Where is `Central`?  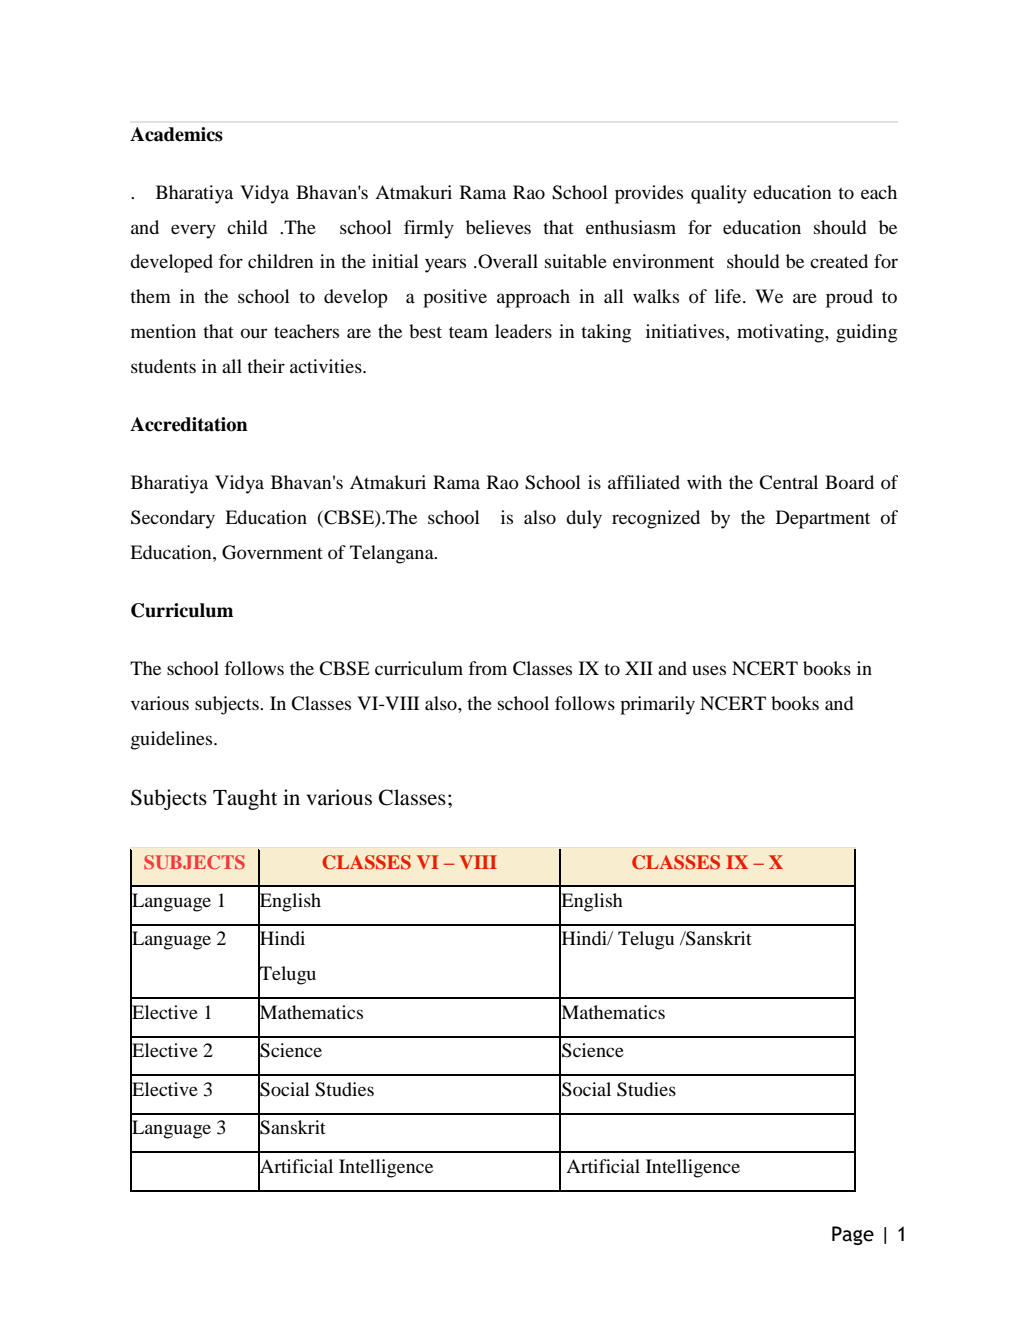 Central is located at coordinates (788, 482).
